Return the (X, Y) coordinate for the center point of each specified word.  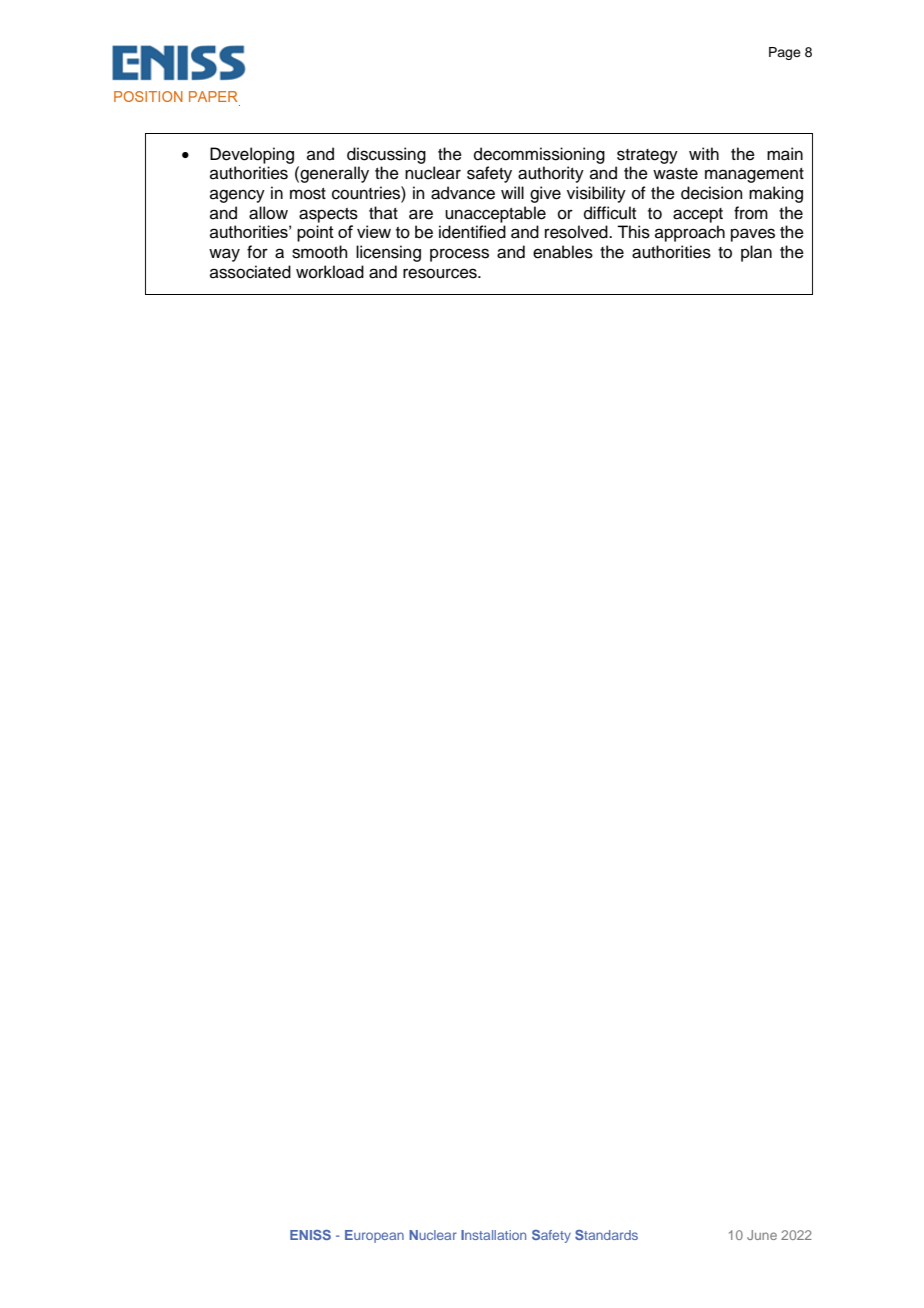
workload (330, 272)
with (704, 153)
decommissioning (539, 155)
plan (756, 253)
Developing (252, 155)
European (374, 1236)
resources (441, 273)
